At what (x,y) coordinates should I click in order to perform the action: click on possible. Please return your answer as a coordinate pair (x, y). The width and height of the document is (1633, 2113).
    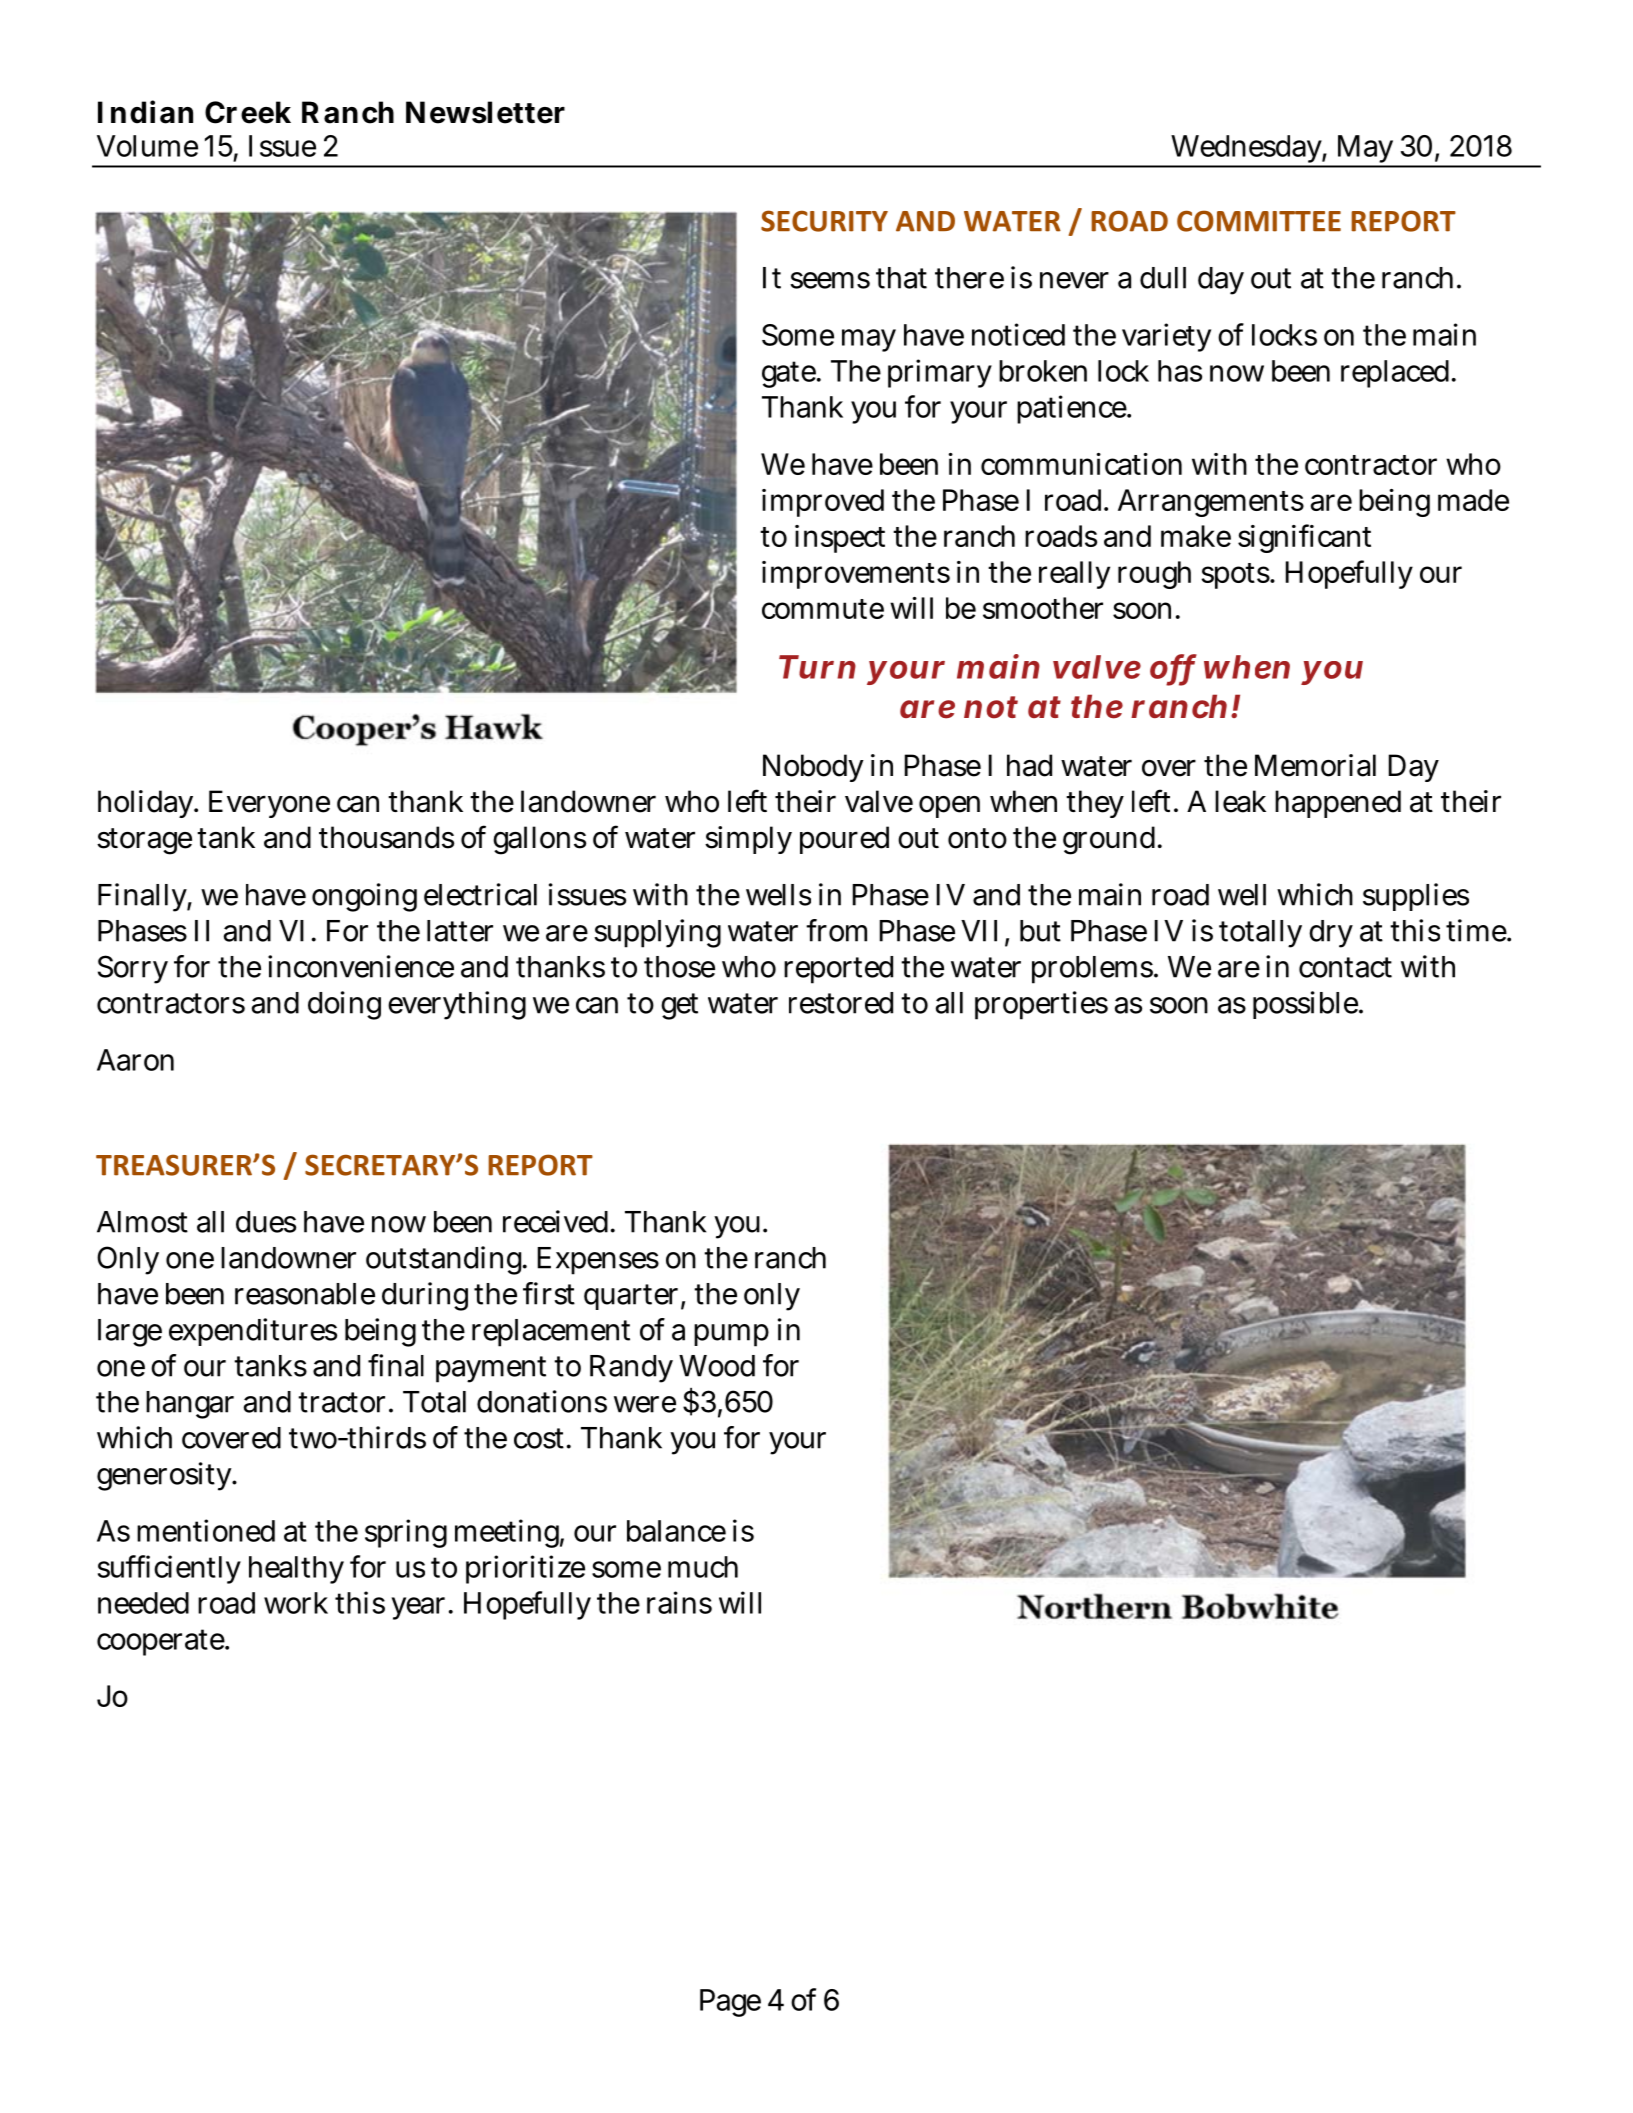
    Looking at the image, I should click on (1306, 1005).
